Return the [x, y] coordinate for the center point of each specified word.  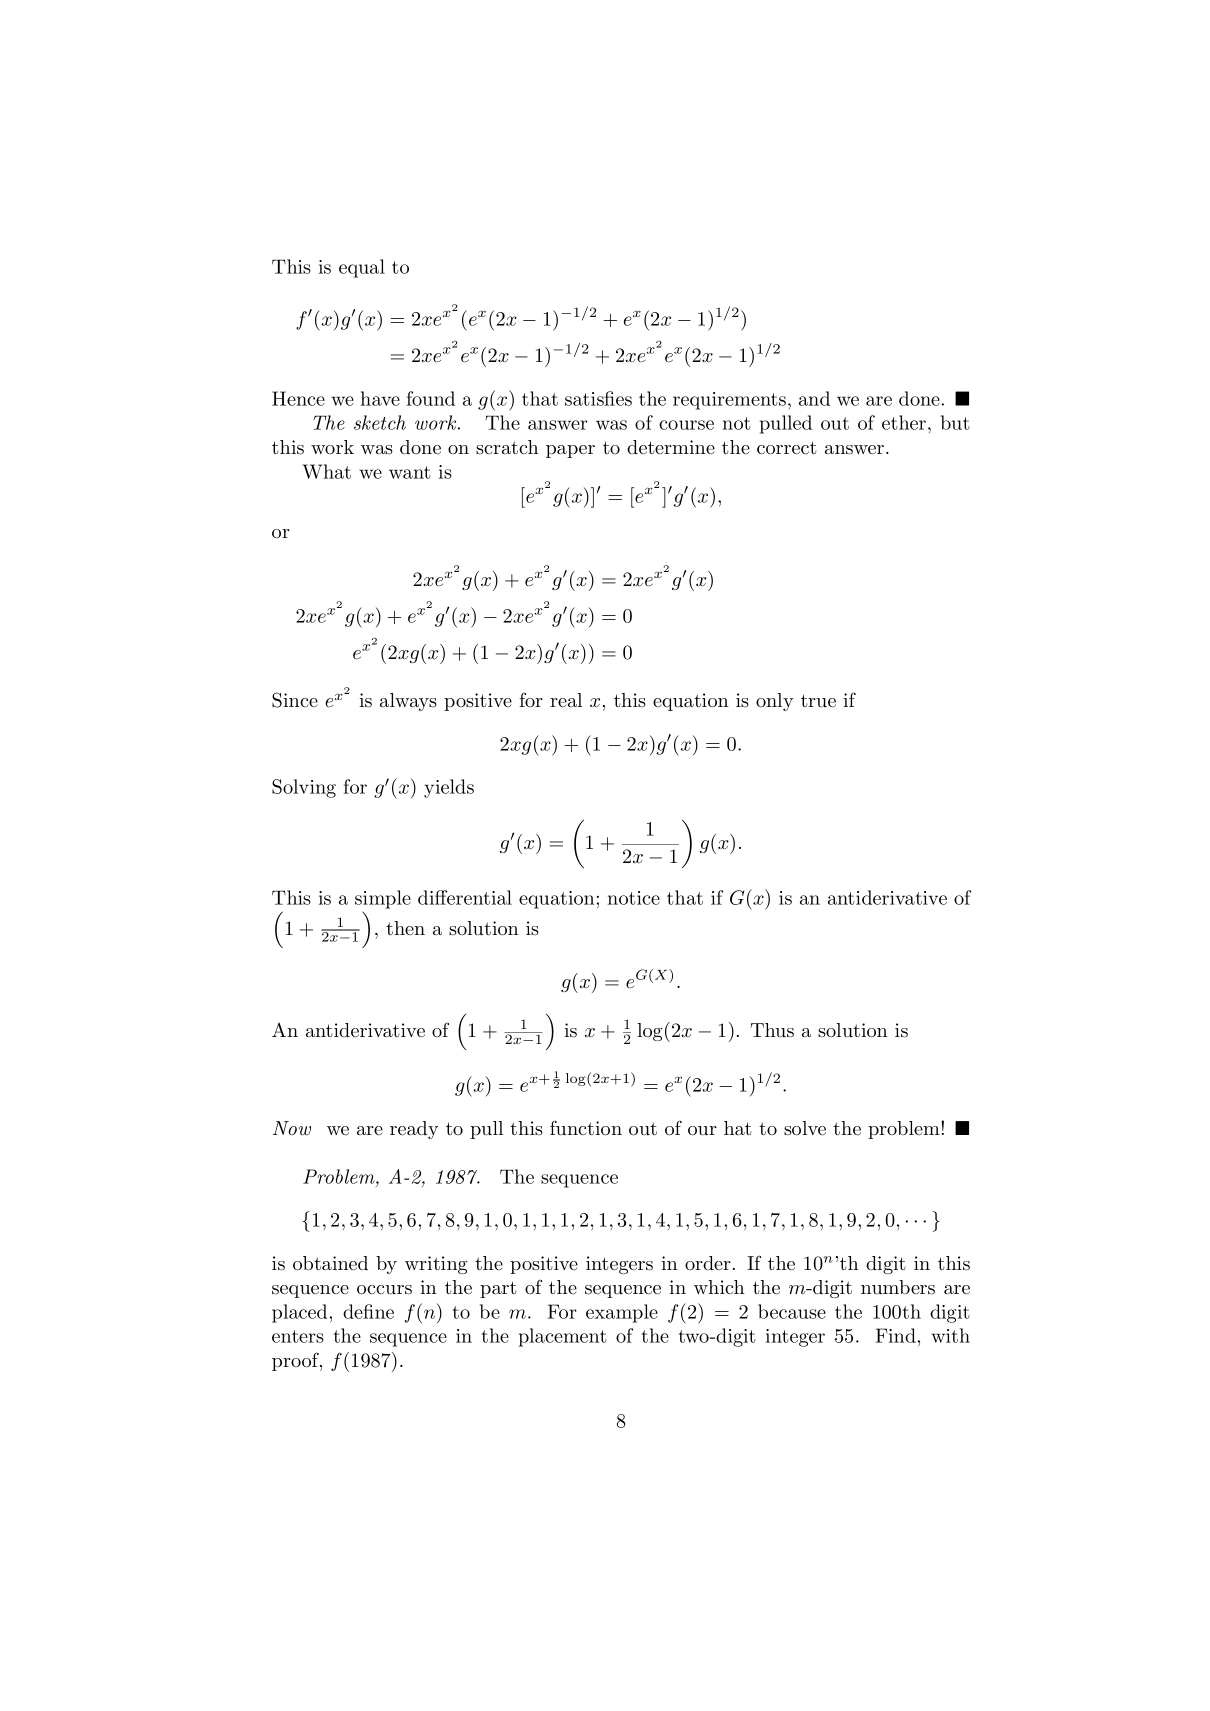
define [368, 1311]
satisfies [598, 398]
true [818, 701]
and [814, 398]
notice [634, 898]
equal [362, 268]
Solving [304, 788]
